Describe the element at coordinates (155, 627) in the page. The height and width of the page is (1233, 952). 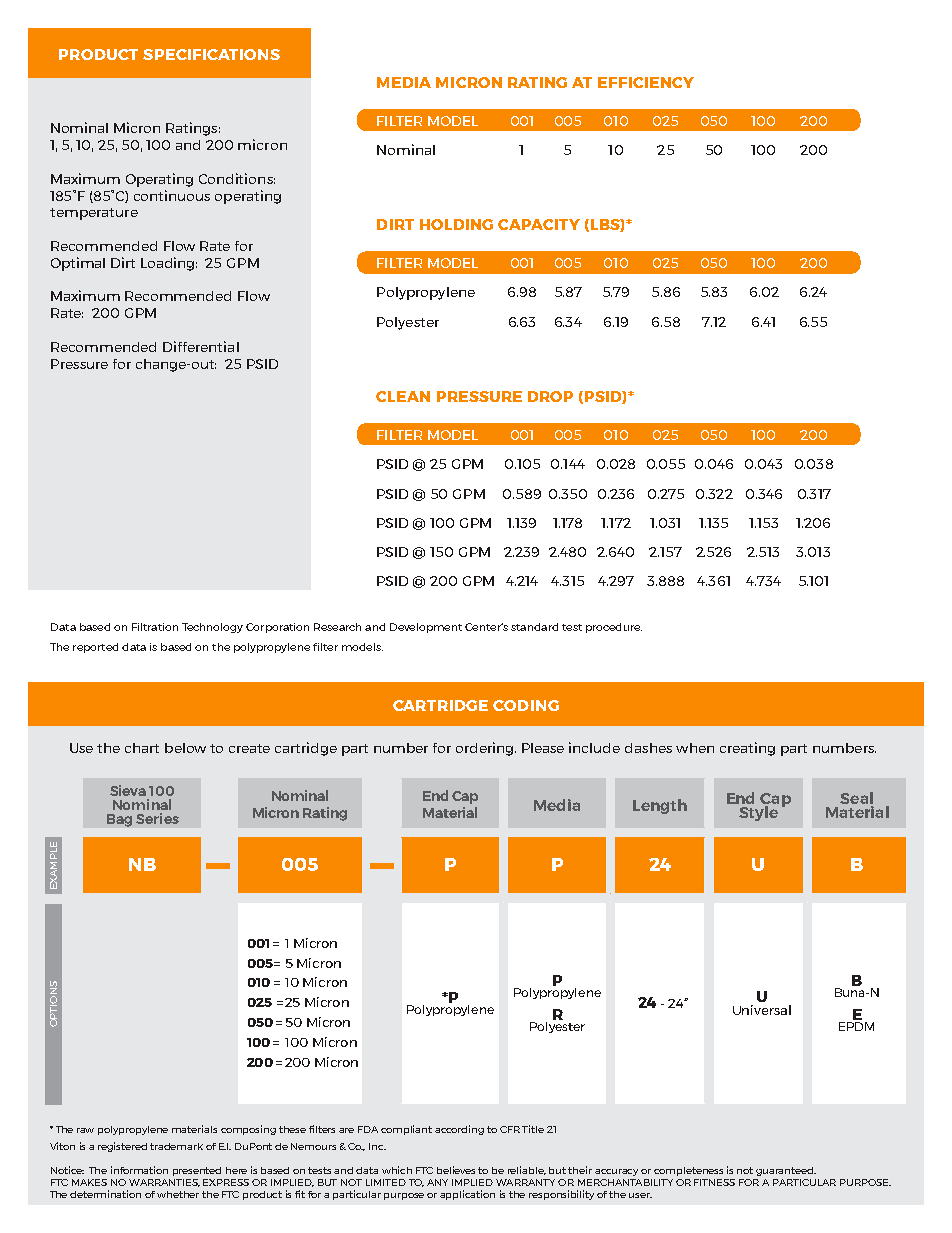
I see `Filtration` at that location.
